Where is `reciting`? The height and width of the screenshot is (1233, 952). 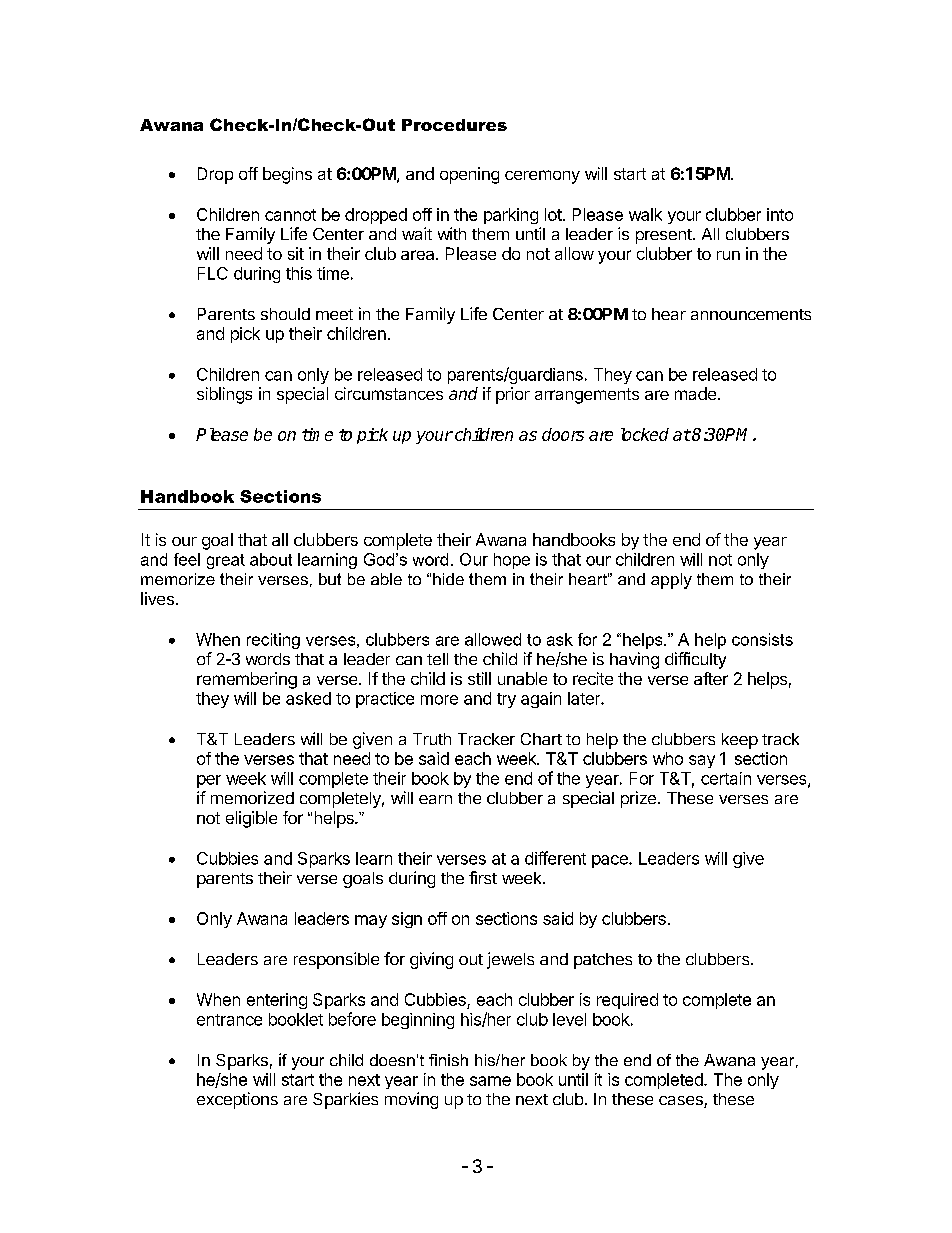 reciting is located at coordinates (273, 641).
